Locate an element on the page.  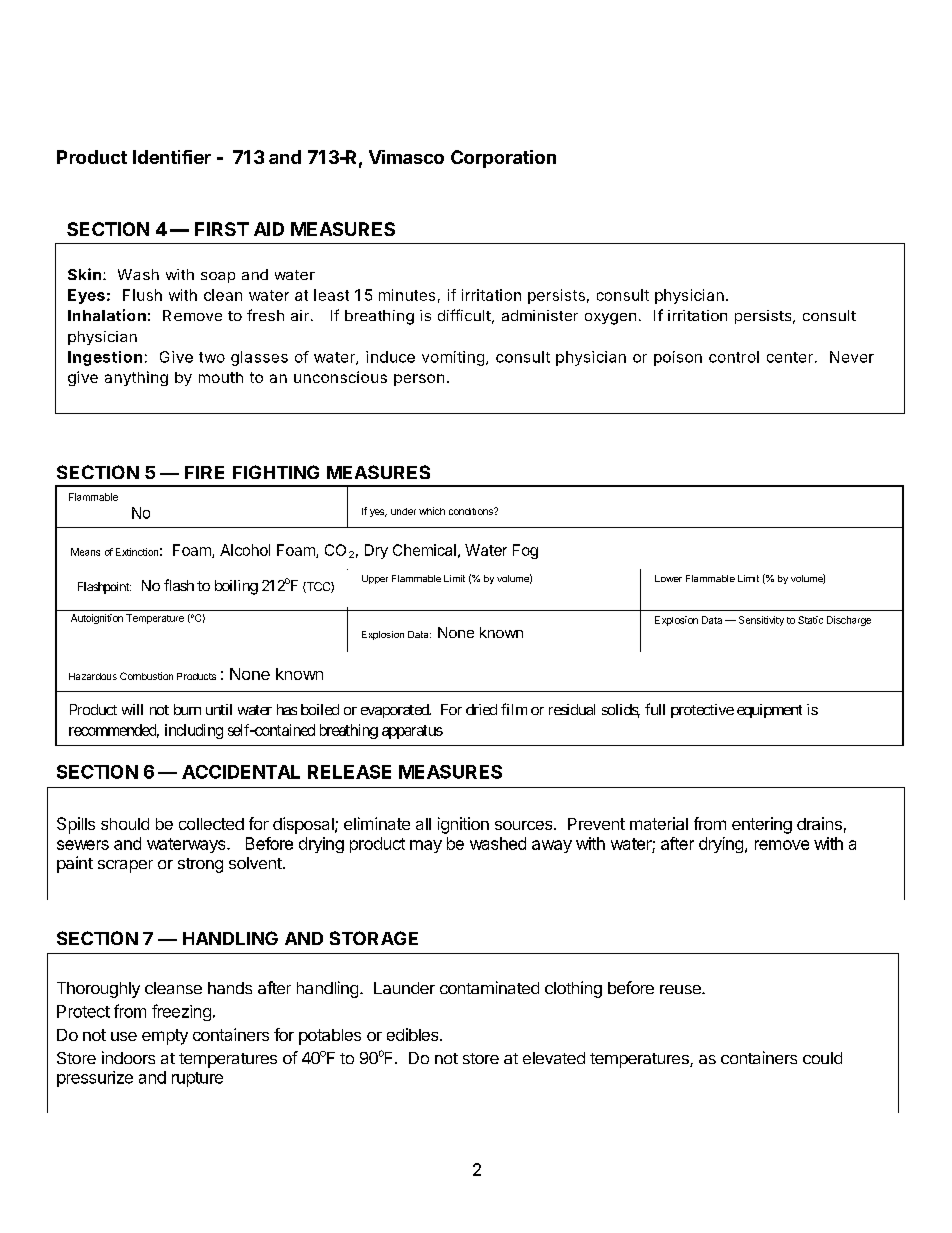
anything is located at coordinates (136, 378).
